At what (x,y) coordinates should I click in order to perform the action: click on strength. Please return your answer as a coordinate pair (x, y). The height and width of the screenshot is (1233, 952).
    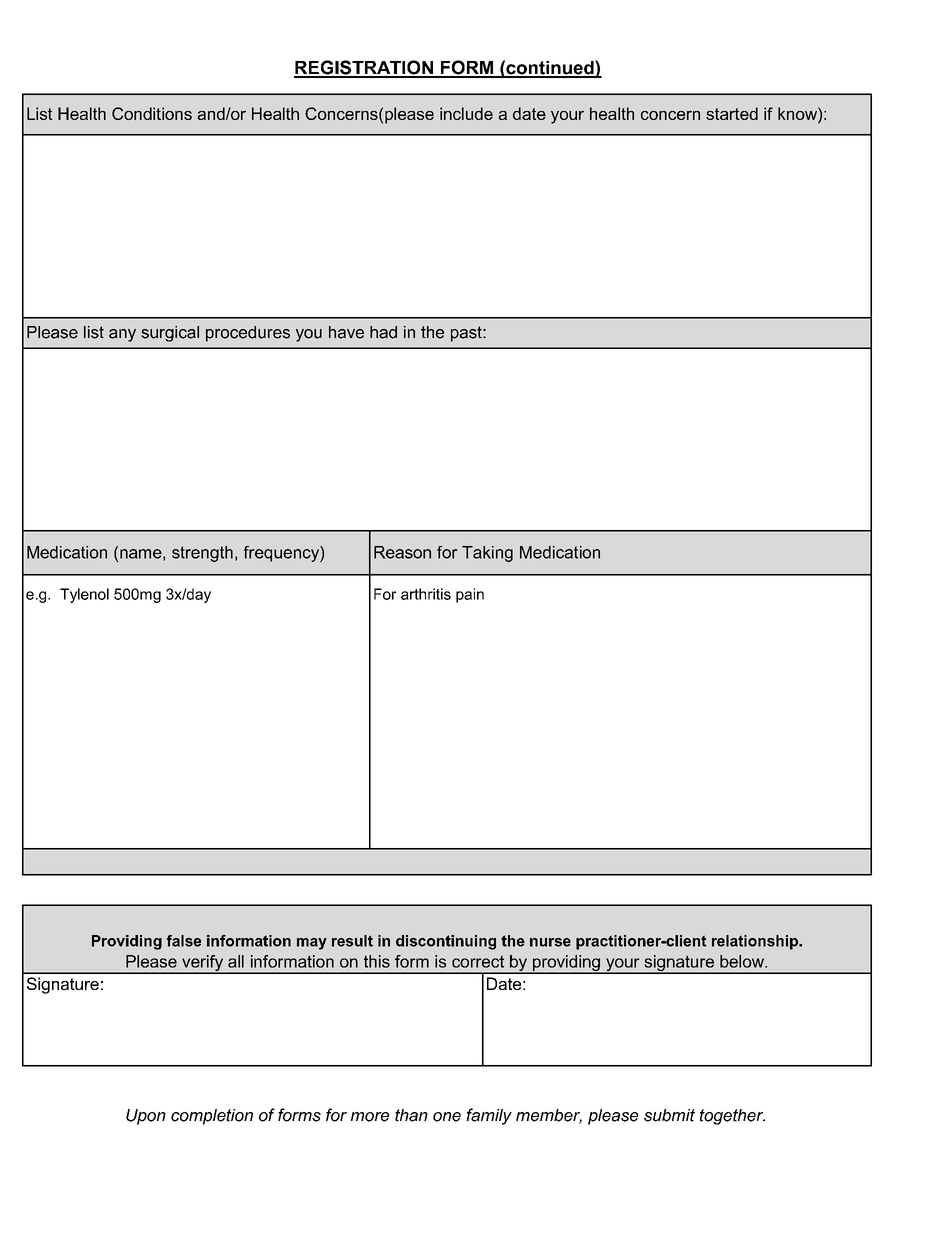
    Looking at the image, I should click on (202, 554).
